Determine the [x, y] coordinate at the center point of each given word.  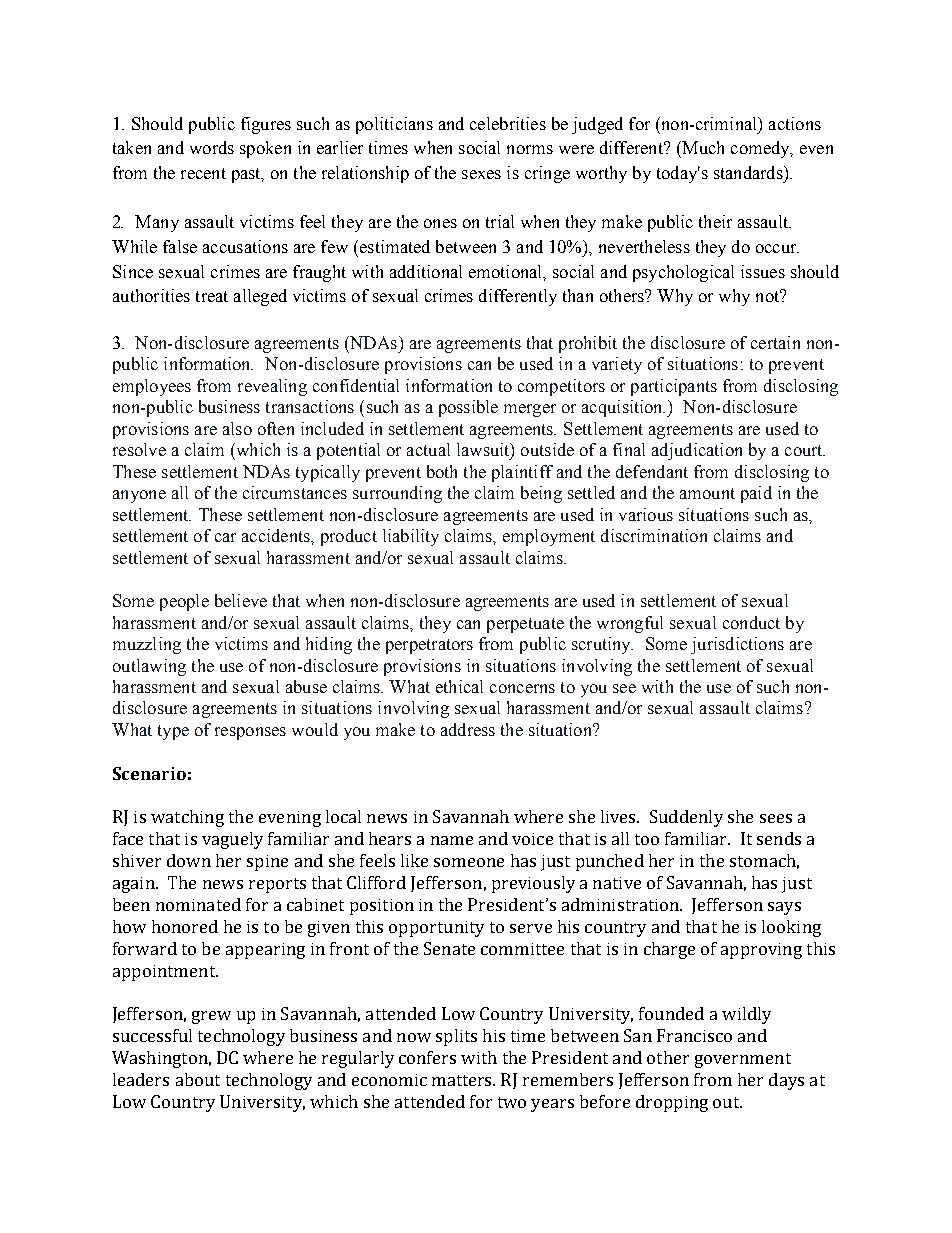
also [237, 428]
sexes [481, 174]
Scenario [149, 773]
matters [463, 1080]
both [442, 471]
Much [702, 147]
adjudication [697, 451]
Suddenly [686, 818]
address [468, 729]
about [198, 1079]
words [212, 147]
